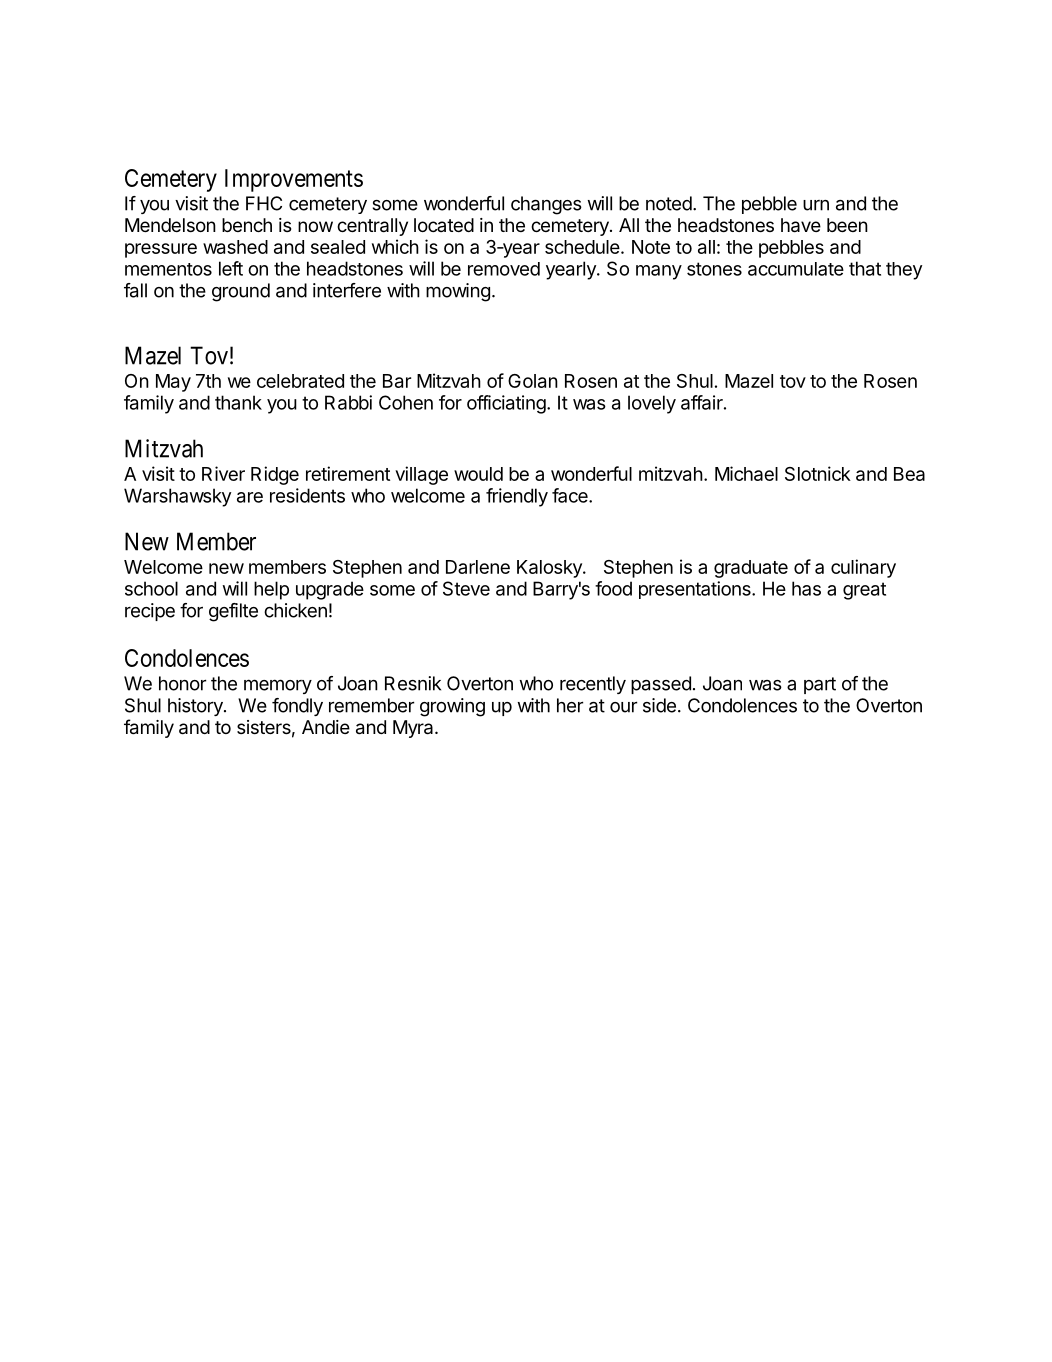 The height and width of the screenshot is (1362, 1052). I want to click on would, so click(478, 474).
